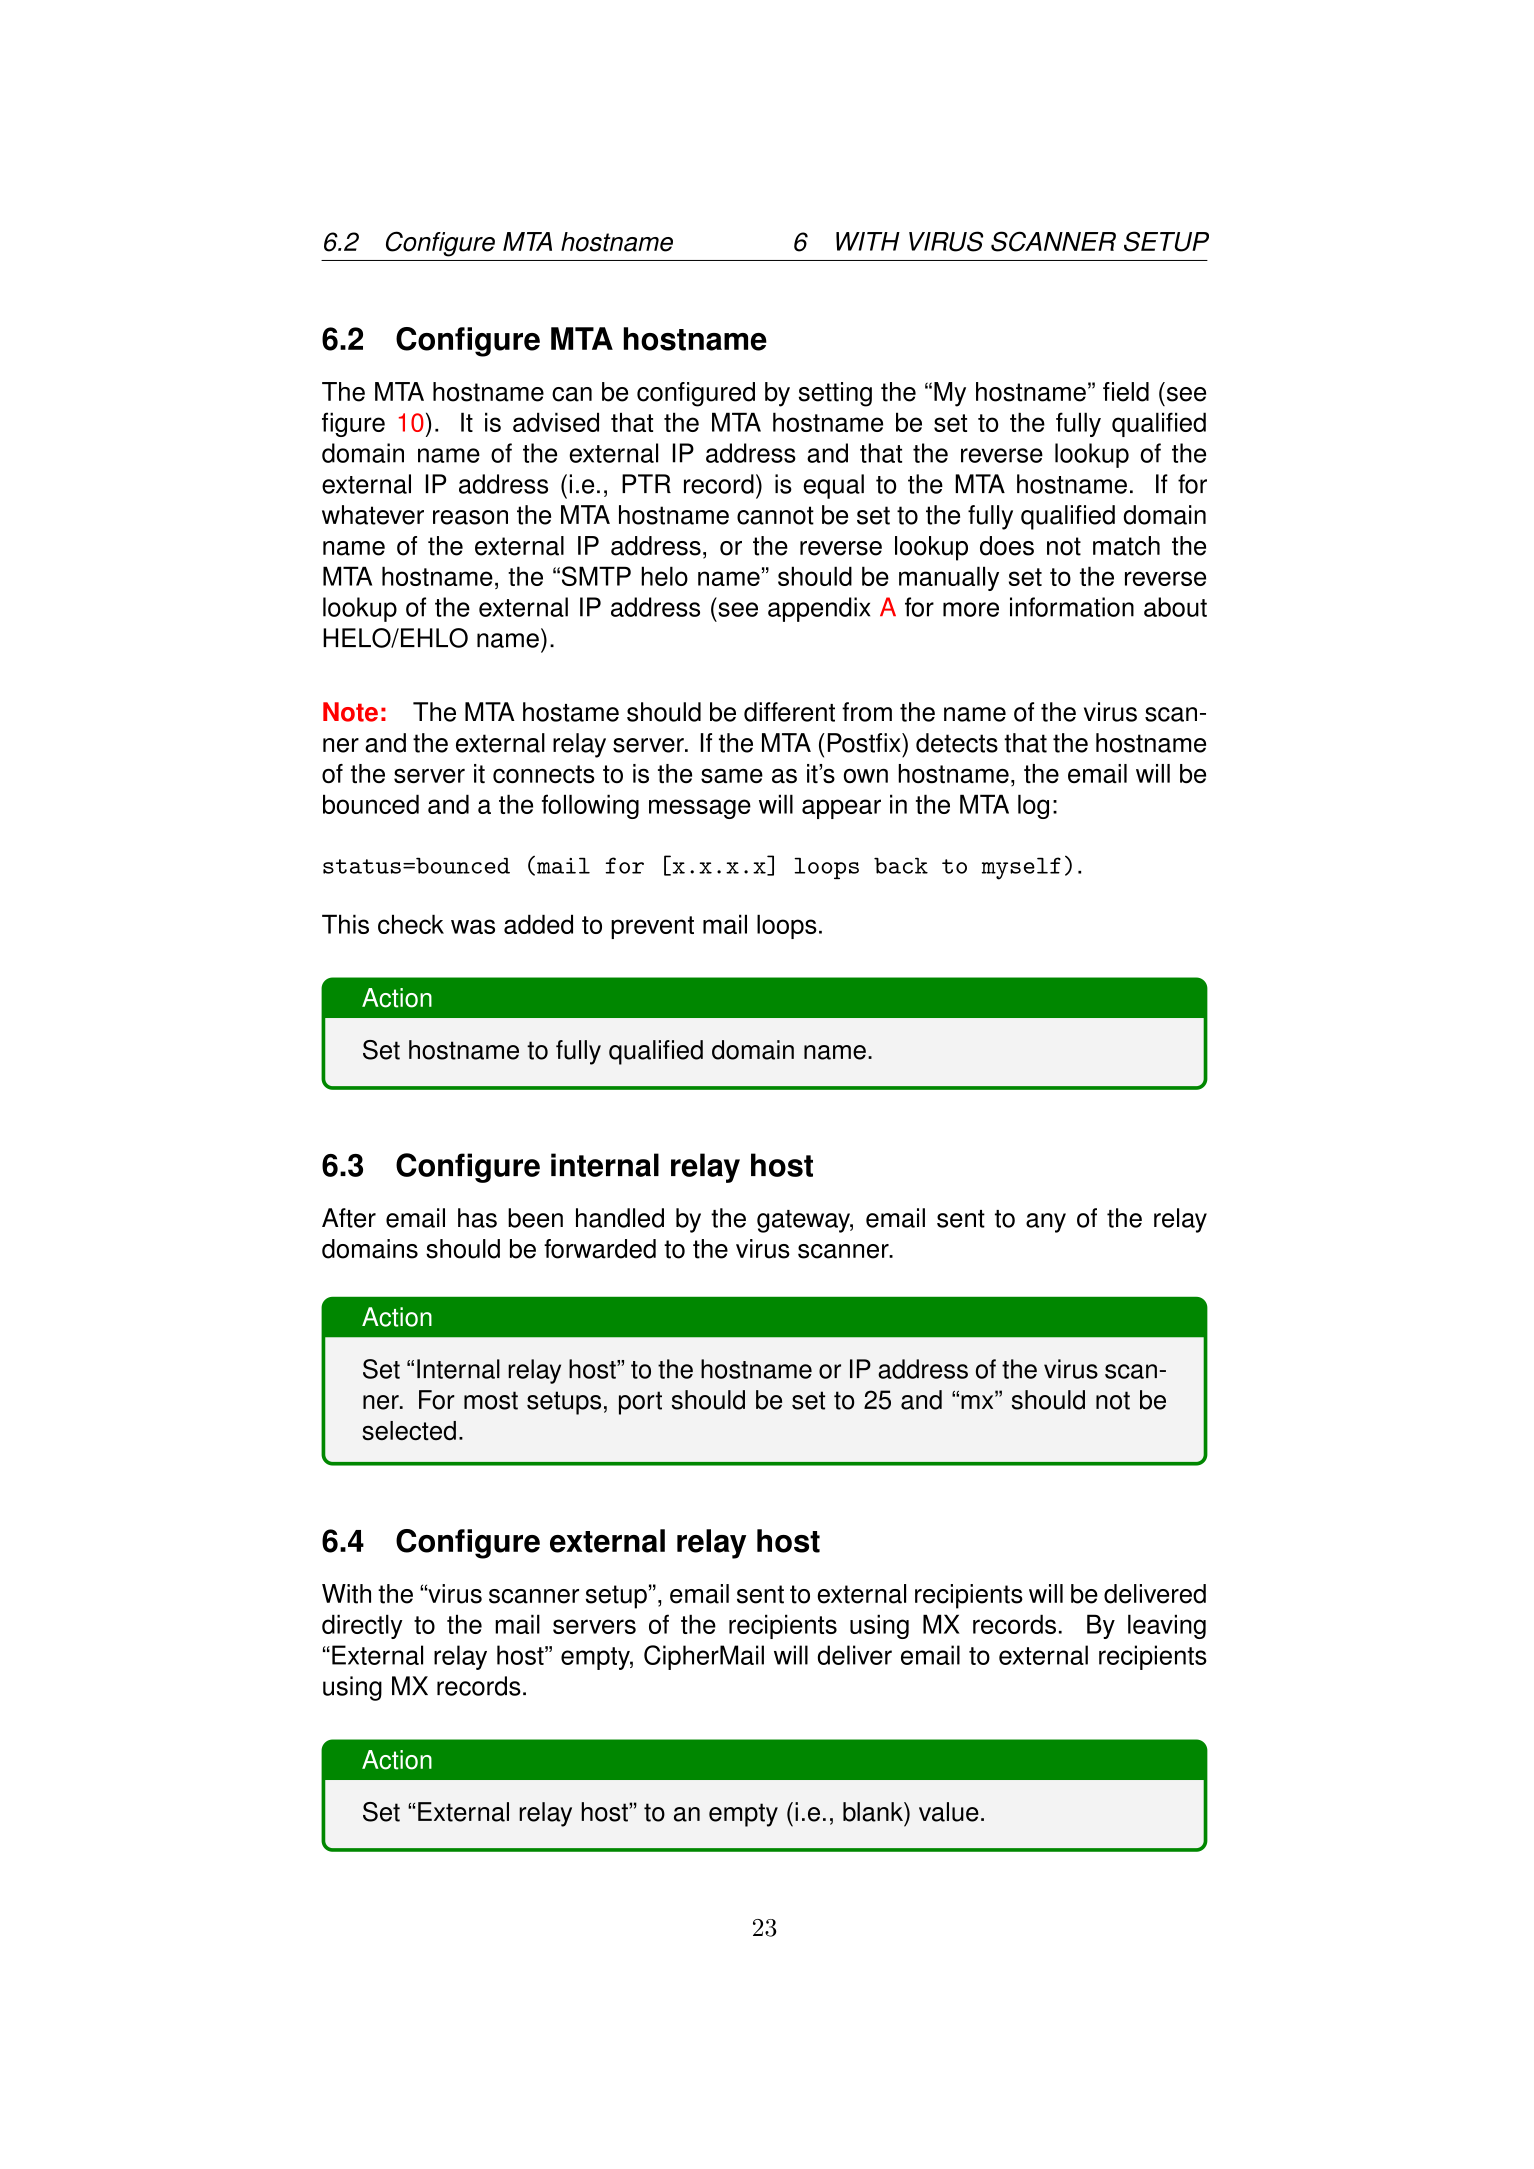 Image resolution: width=1534 pixels, height=2169 pixels. Describe the element at coordinates (362, 1626) in the screenshot. I see `directly` at that location.
